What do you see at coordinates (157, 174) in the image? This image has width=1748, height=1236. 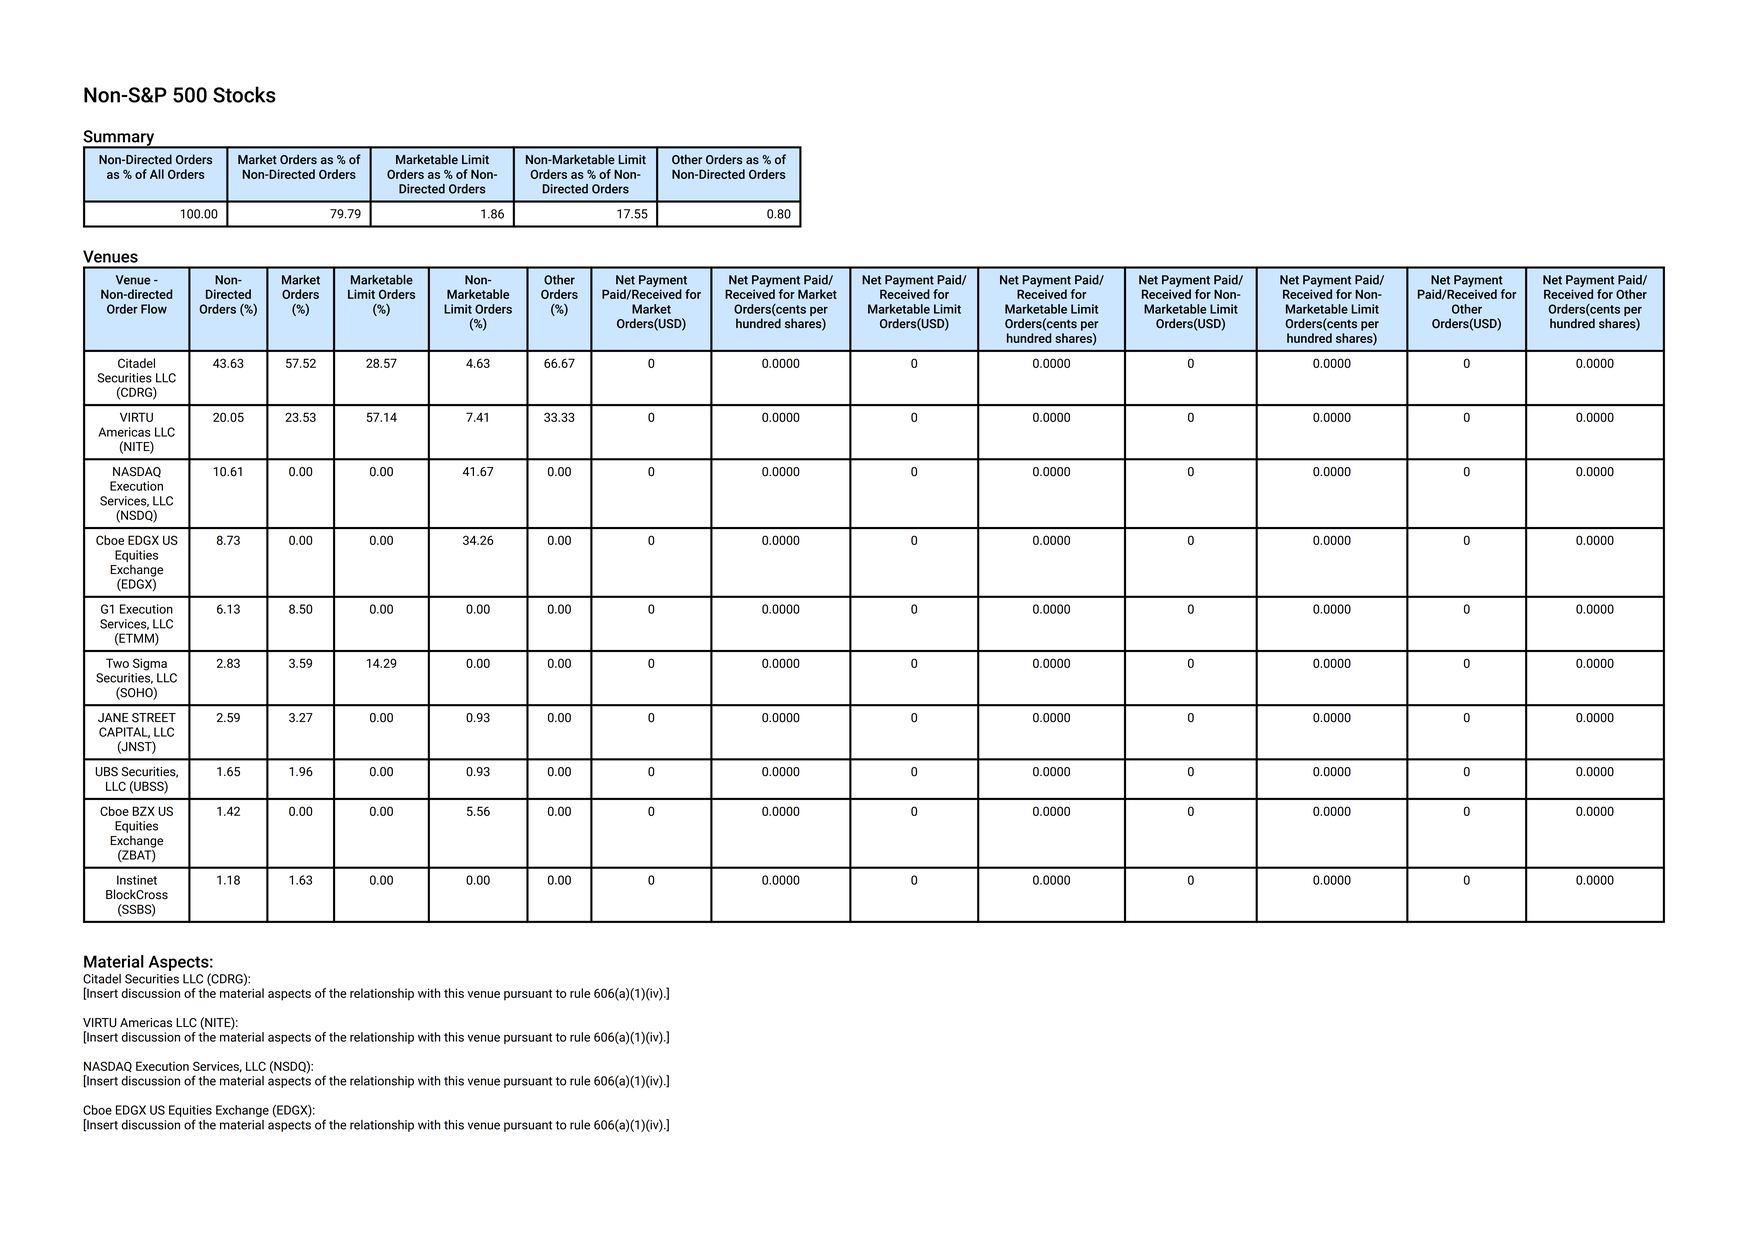 I see `All` at bounding box center [157, 174].
